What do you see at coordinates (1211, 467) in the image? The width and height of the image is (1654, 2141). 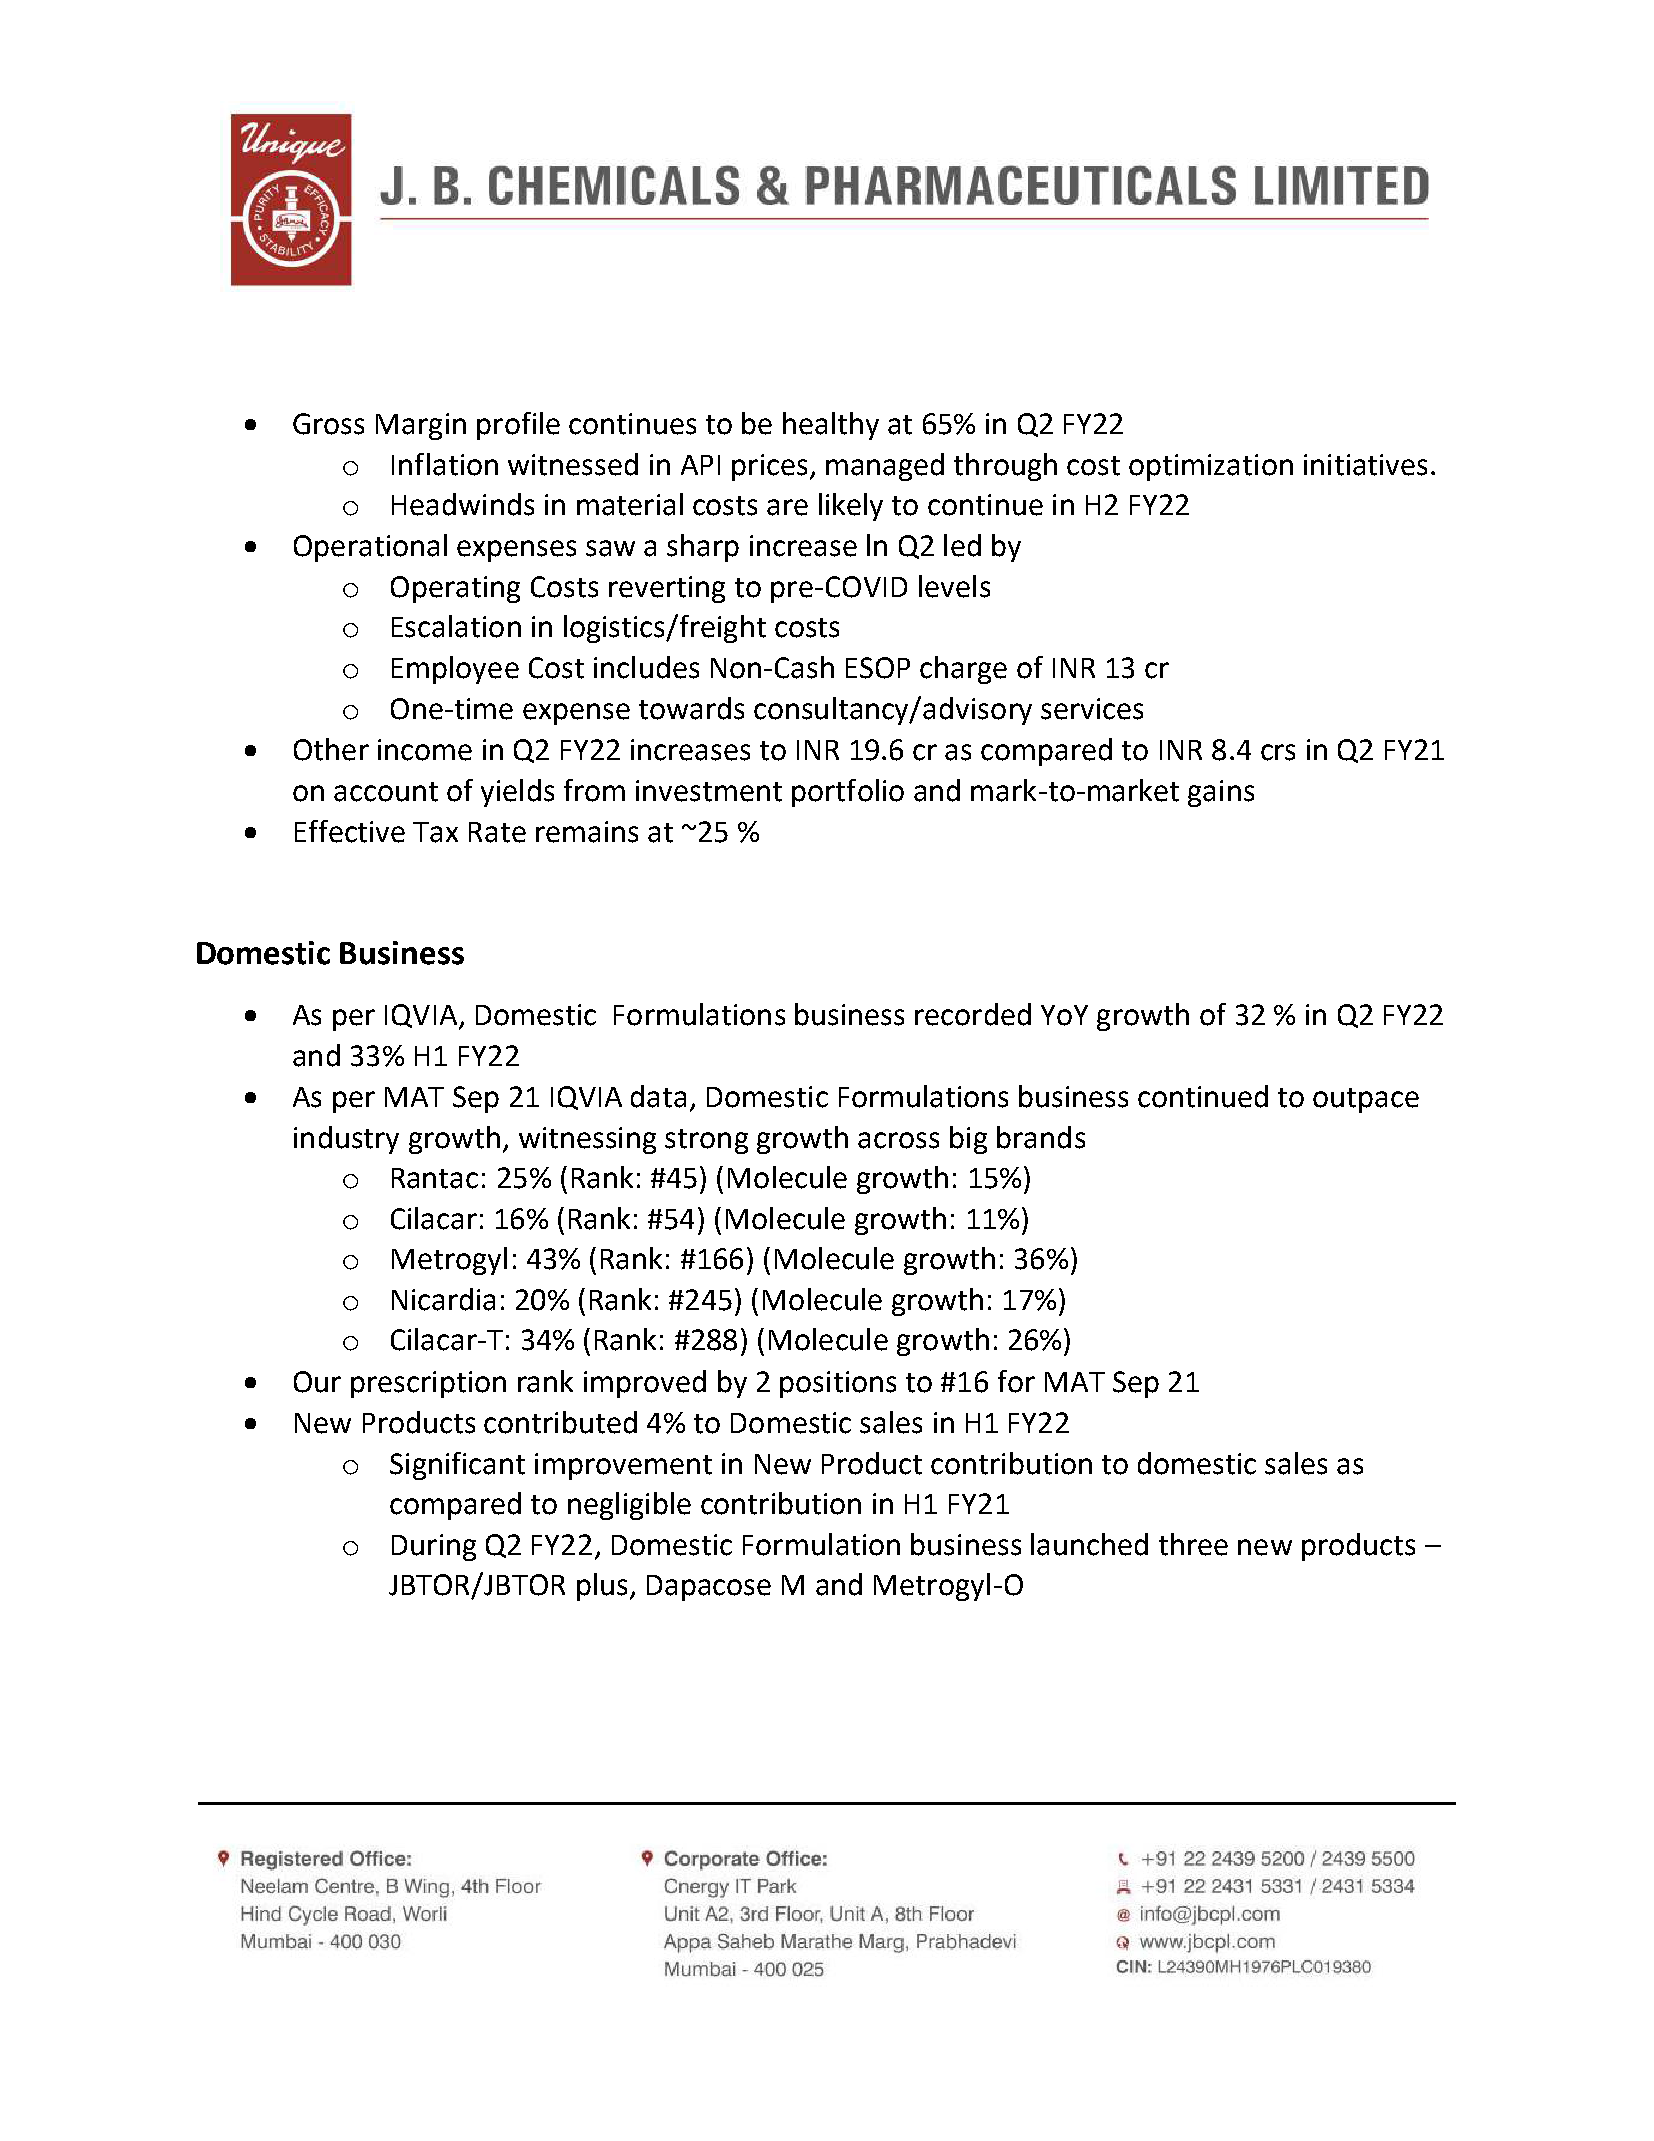 I see `optimization` at bounding box center [1211, 467].
